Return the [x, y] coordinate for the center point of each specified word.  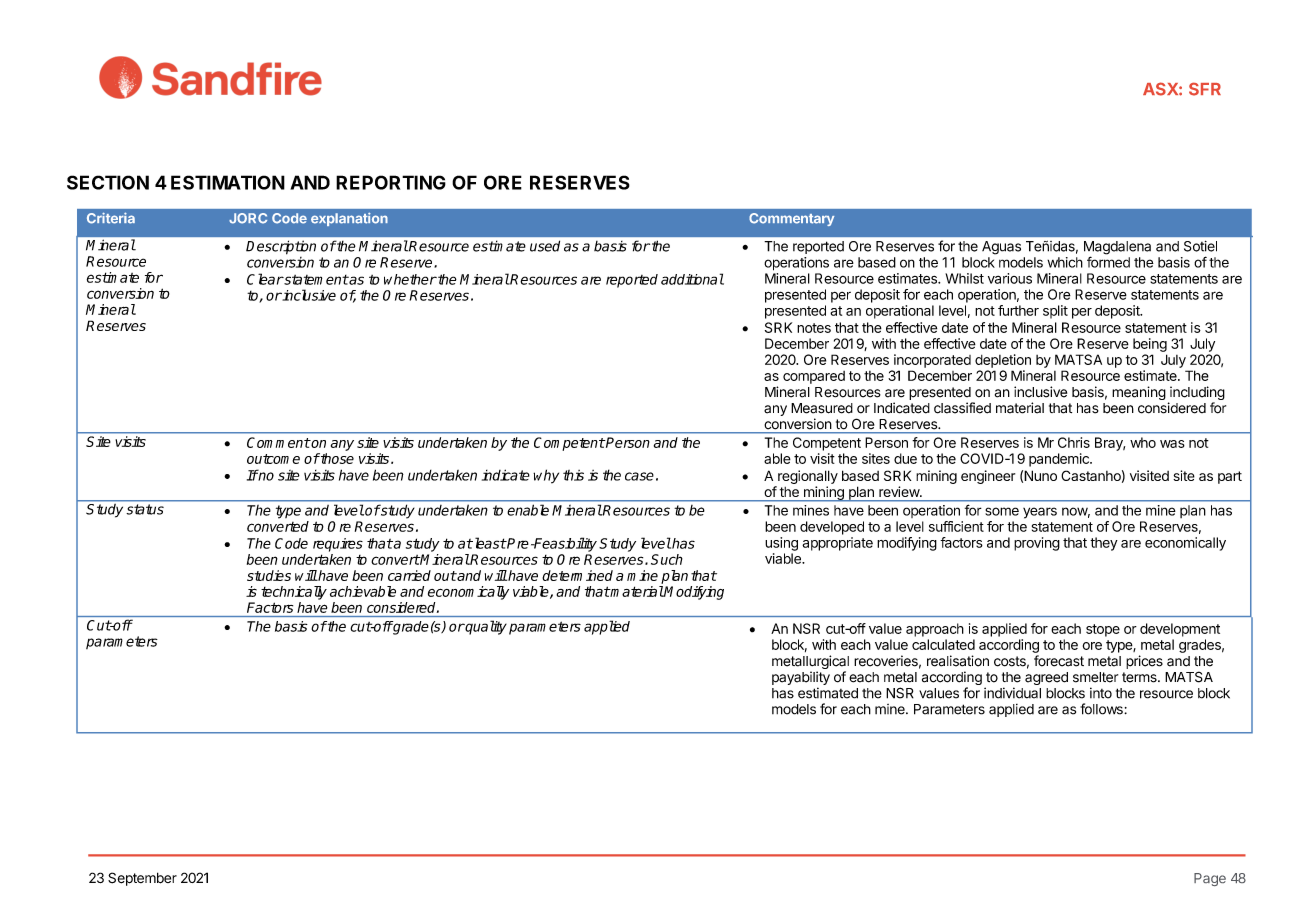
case [639, 476]
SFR [1205, 89]
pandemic [1060, 460]
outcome [273, 459]
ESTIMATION [228, 182]
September [142, 879]
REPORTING [391, 182]
